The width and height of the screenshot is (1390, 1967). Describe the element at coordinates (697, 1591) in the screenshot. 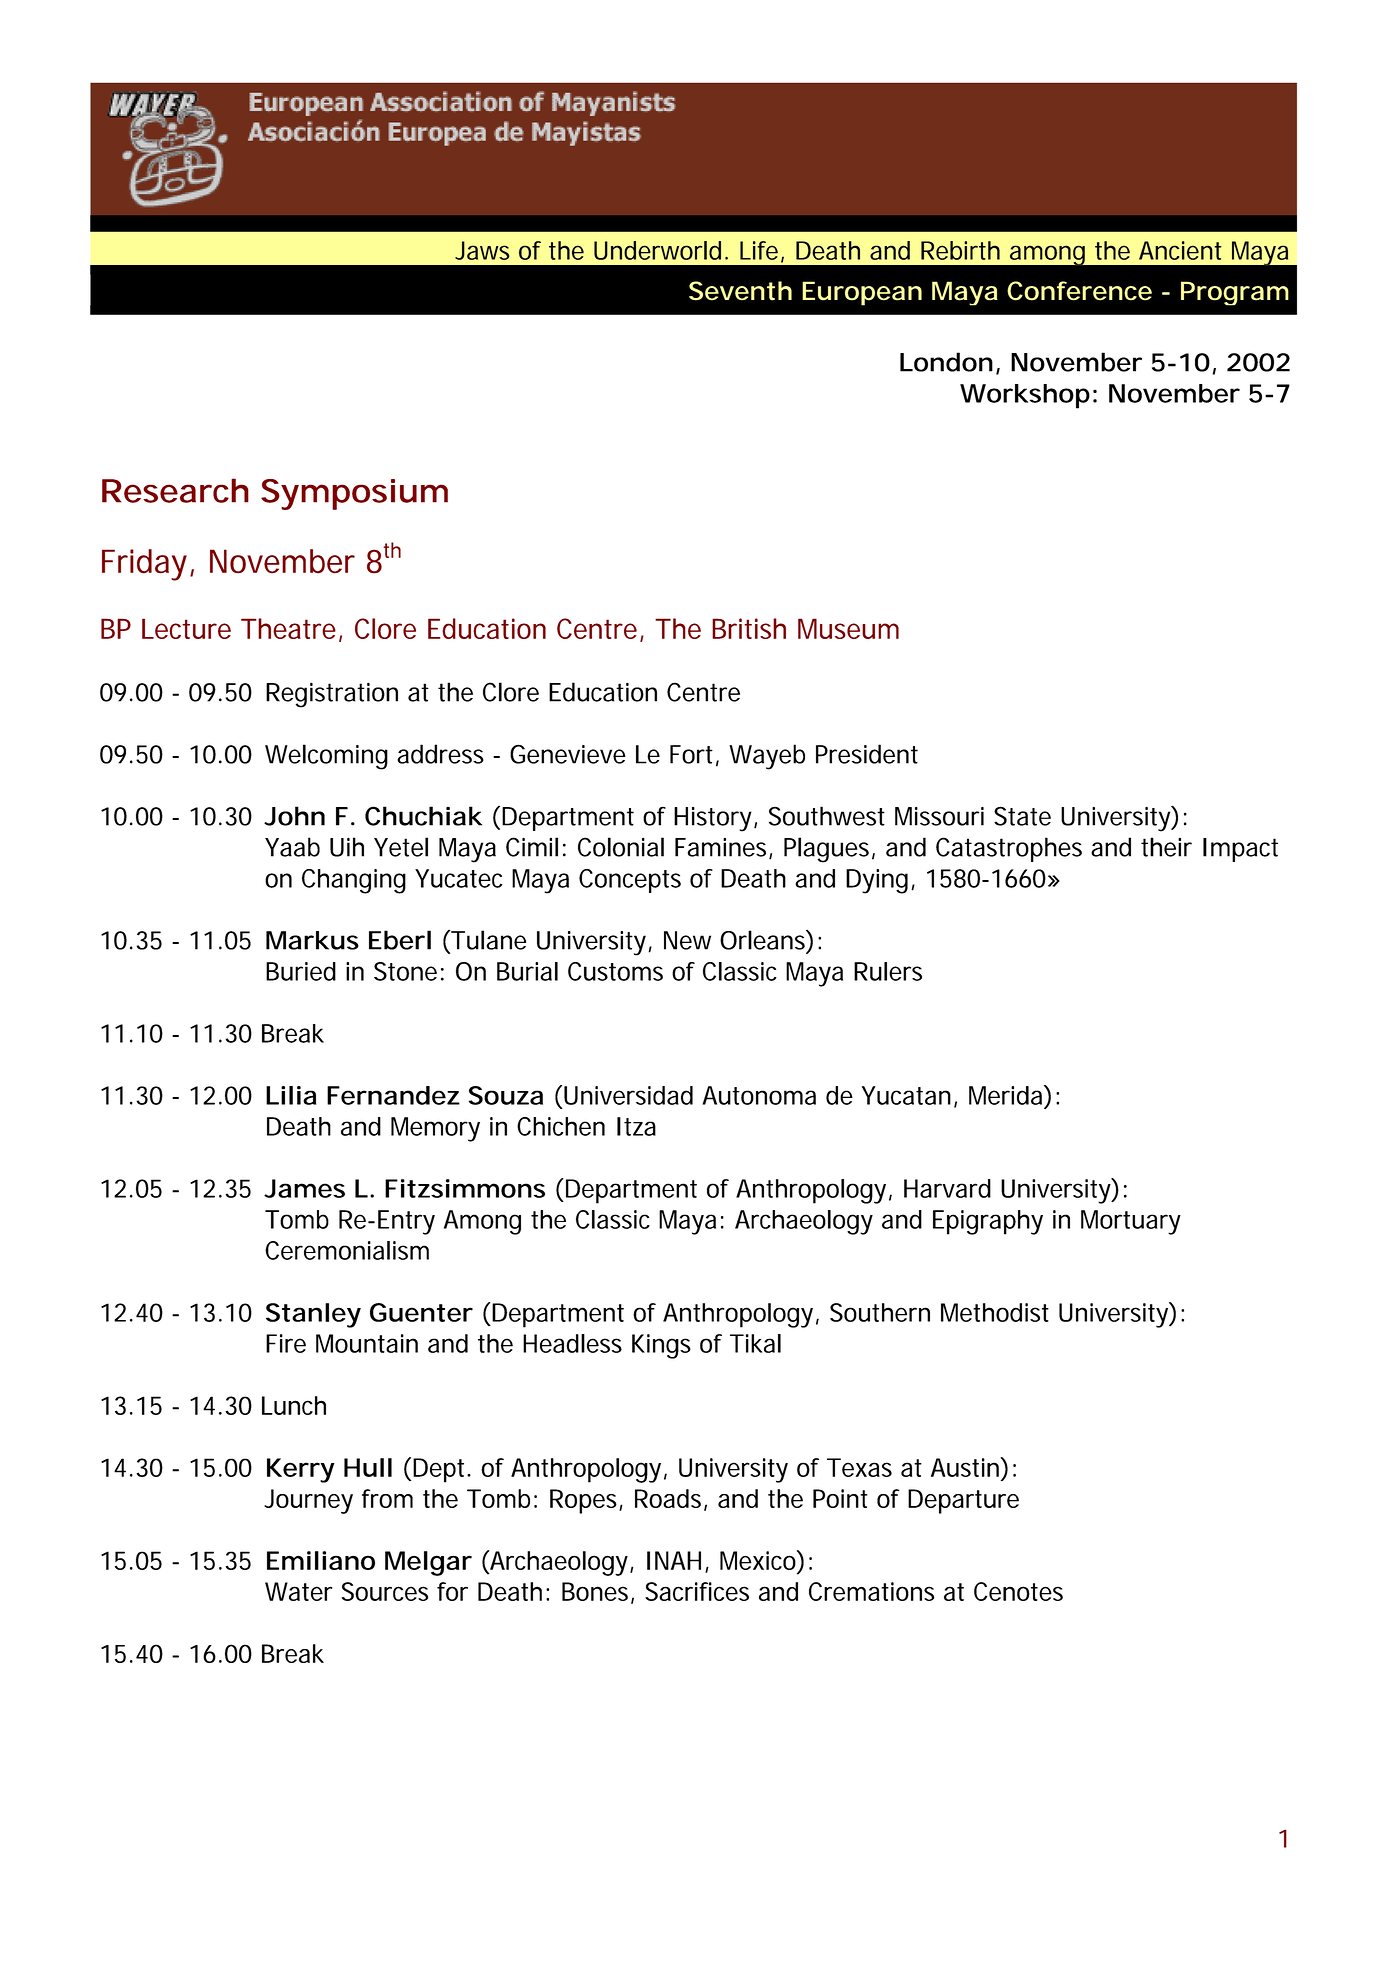

I see `Sacrifices` at that location.
